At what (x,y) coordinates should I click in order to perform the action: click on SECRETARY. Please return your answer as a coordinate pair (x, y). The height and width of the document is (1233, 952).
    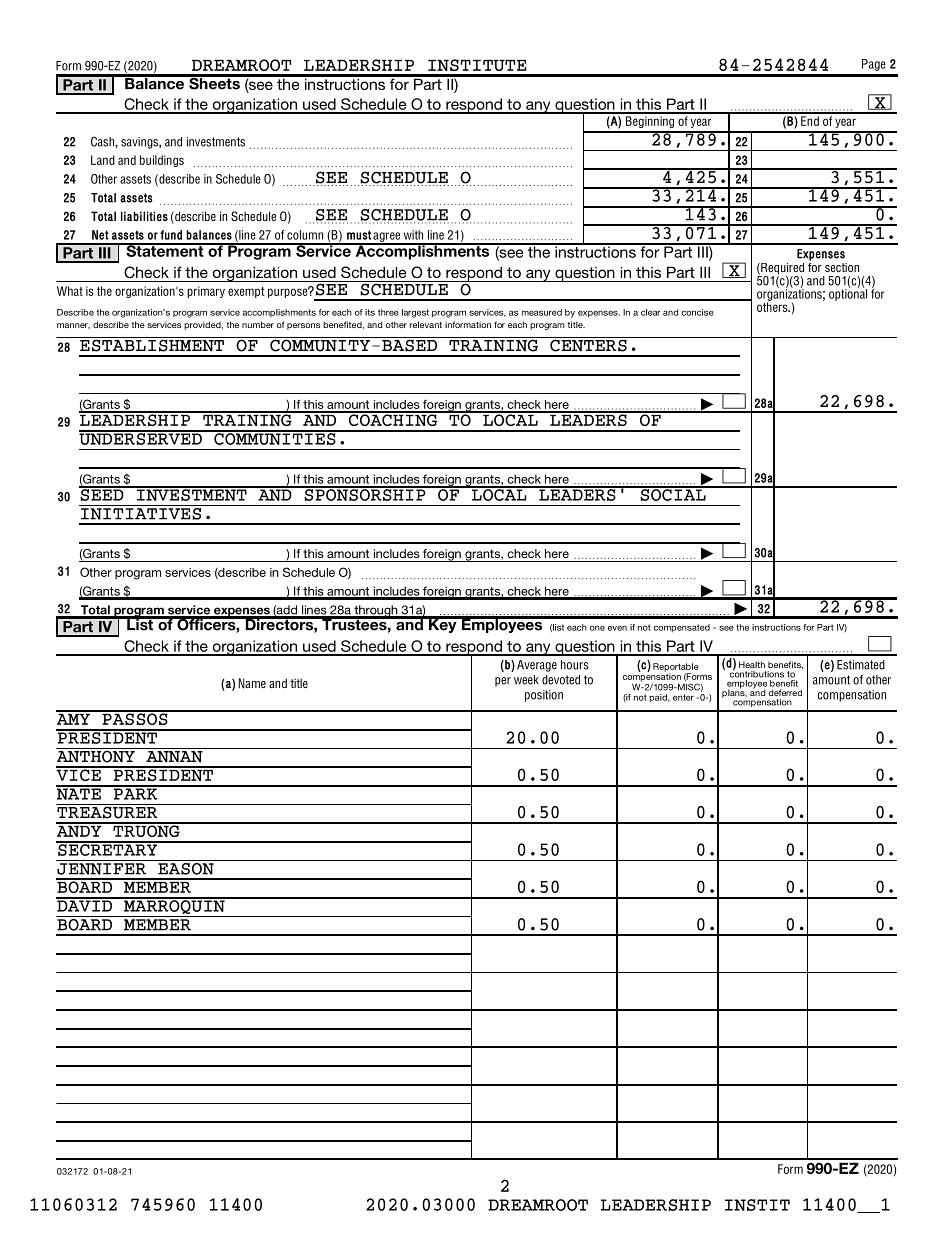
    Looking at the image, I should click on (108, 849).
